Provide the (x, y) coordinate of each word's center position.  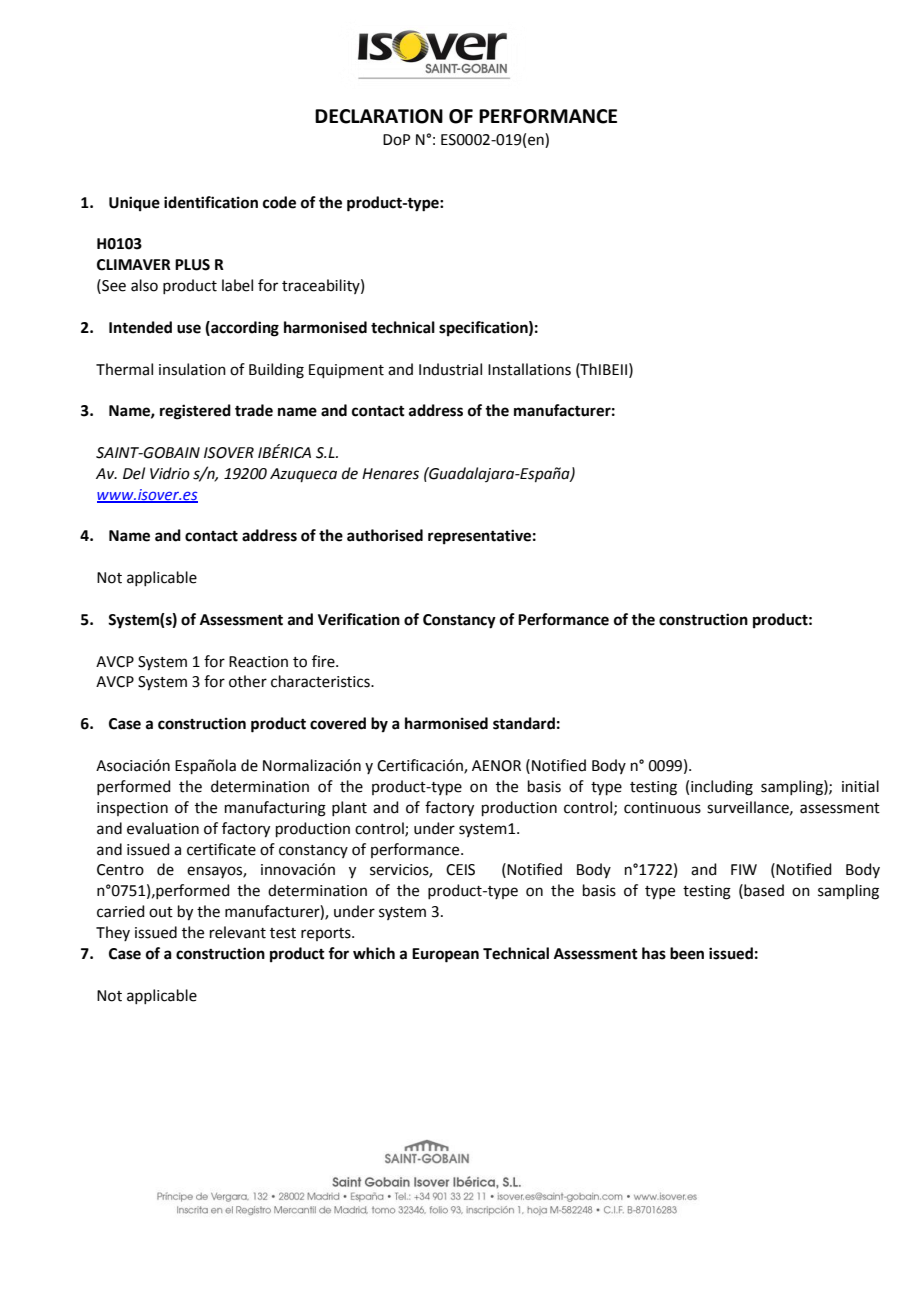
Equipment (346, 371)
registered (195, 412)
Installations (529, 369)
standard (524, 723)
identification (211, 202)
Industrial (450, 369)
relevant (238, 932)
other (248, 681)
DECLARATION (379, 116)
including (722, 788)
